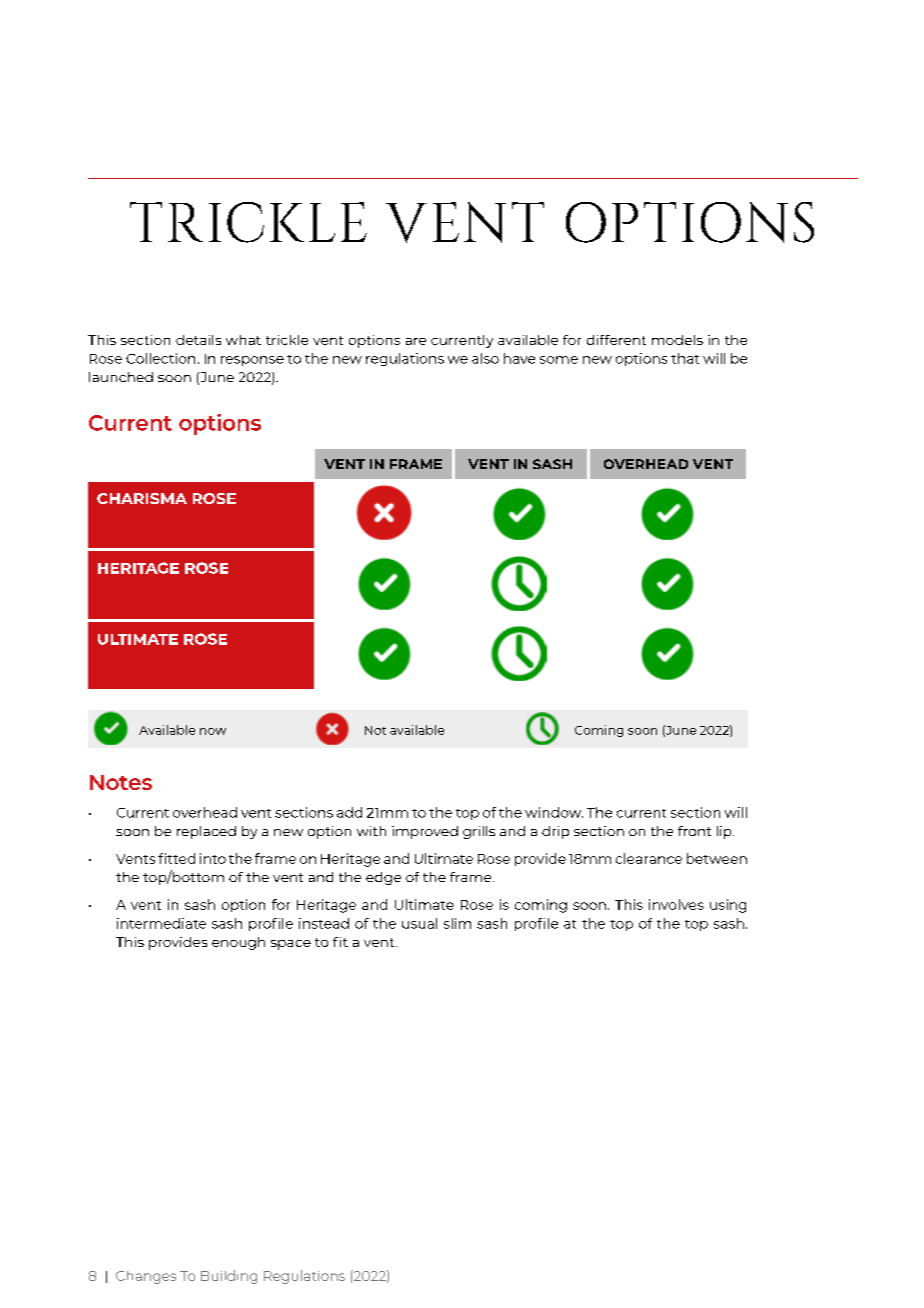 This page has height=1308, width=924. Describe the element at coordinates (229, 1277) in the page. I see `Building` at that location.
